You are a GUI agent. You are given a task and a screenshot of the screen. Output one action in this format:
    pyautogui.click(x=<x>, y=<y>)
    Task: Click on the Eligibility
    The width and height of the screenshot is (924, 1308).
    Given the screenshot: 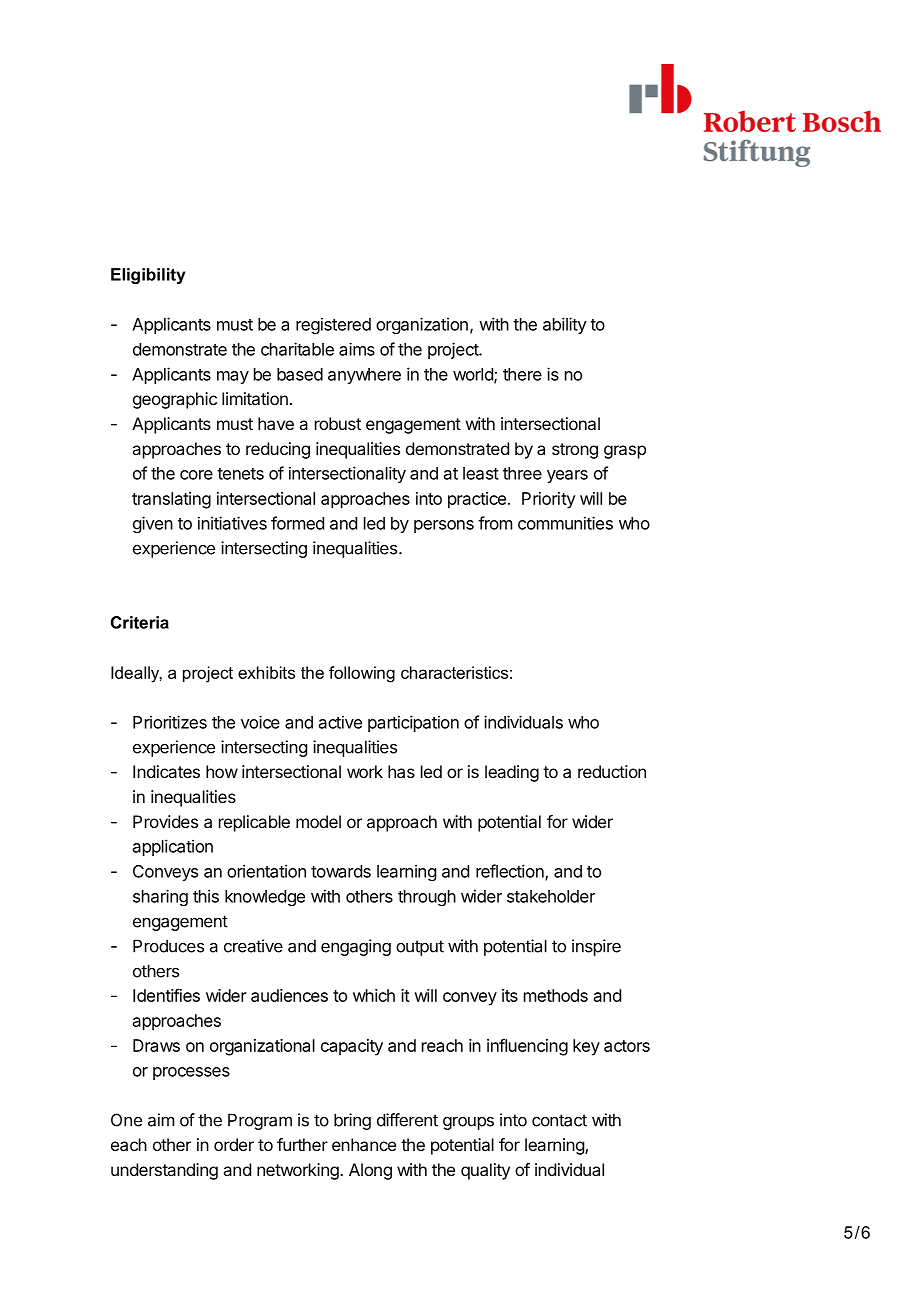 What is the action you would take?
    pyautogui.click(x=148, y=276)
